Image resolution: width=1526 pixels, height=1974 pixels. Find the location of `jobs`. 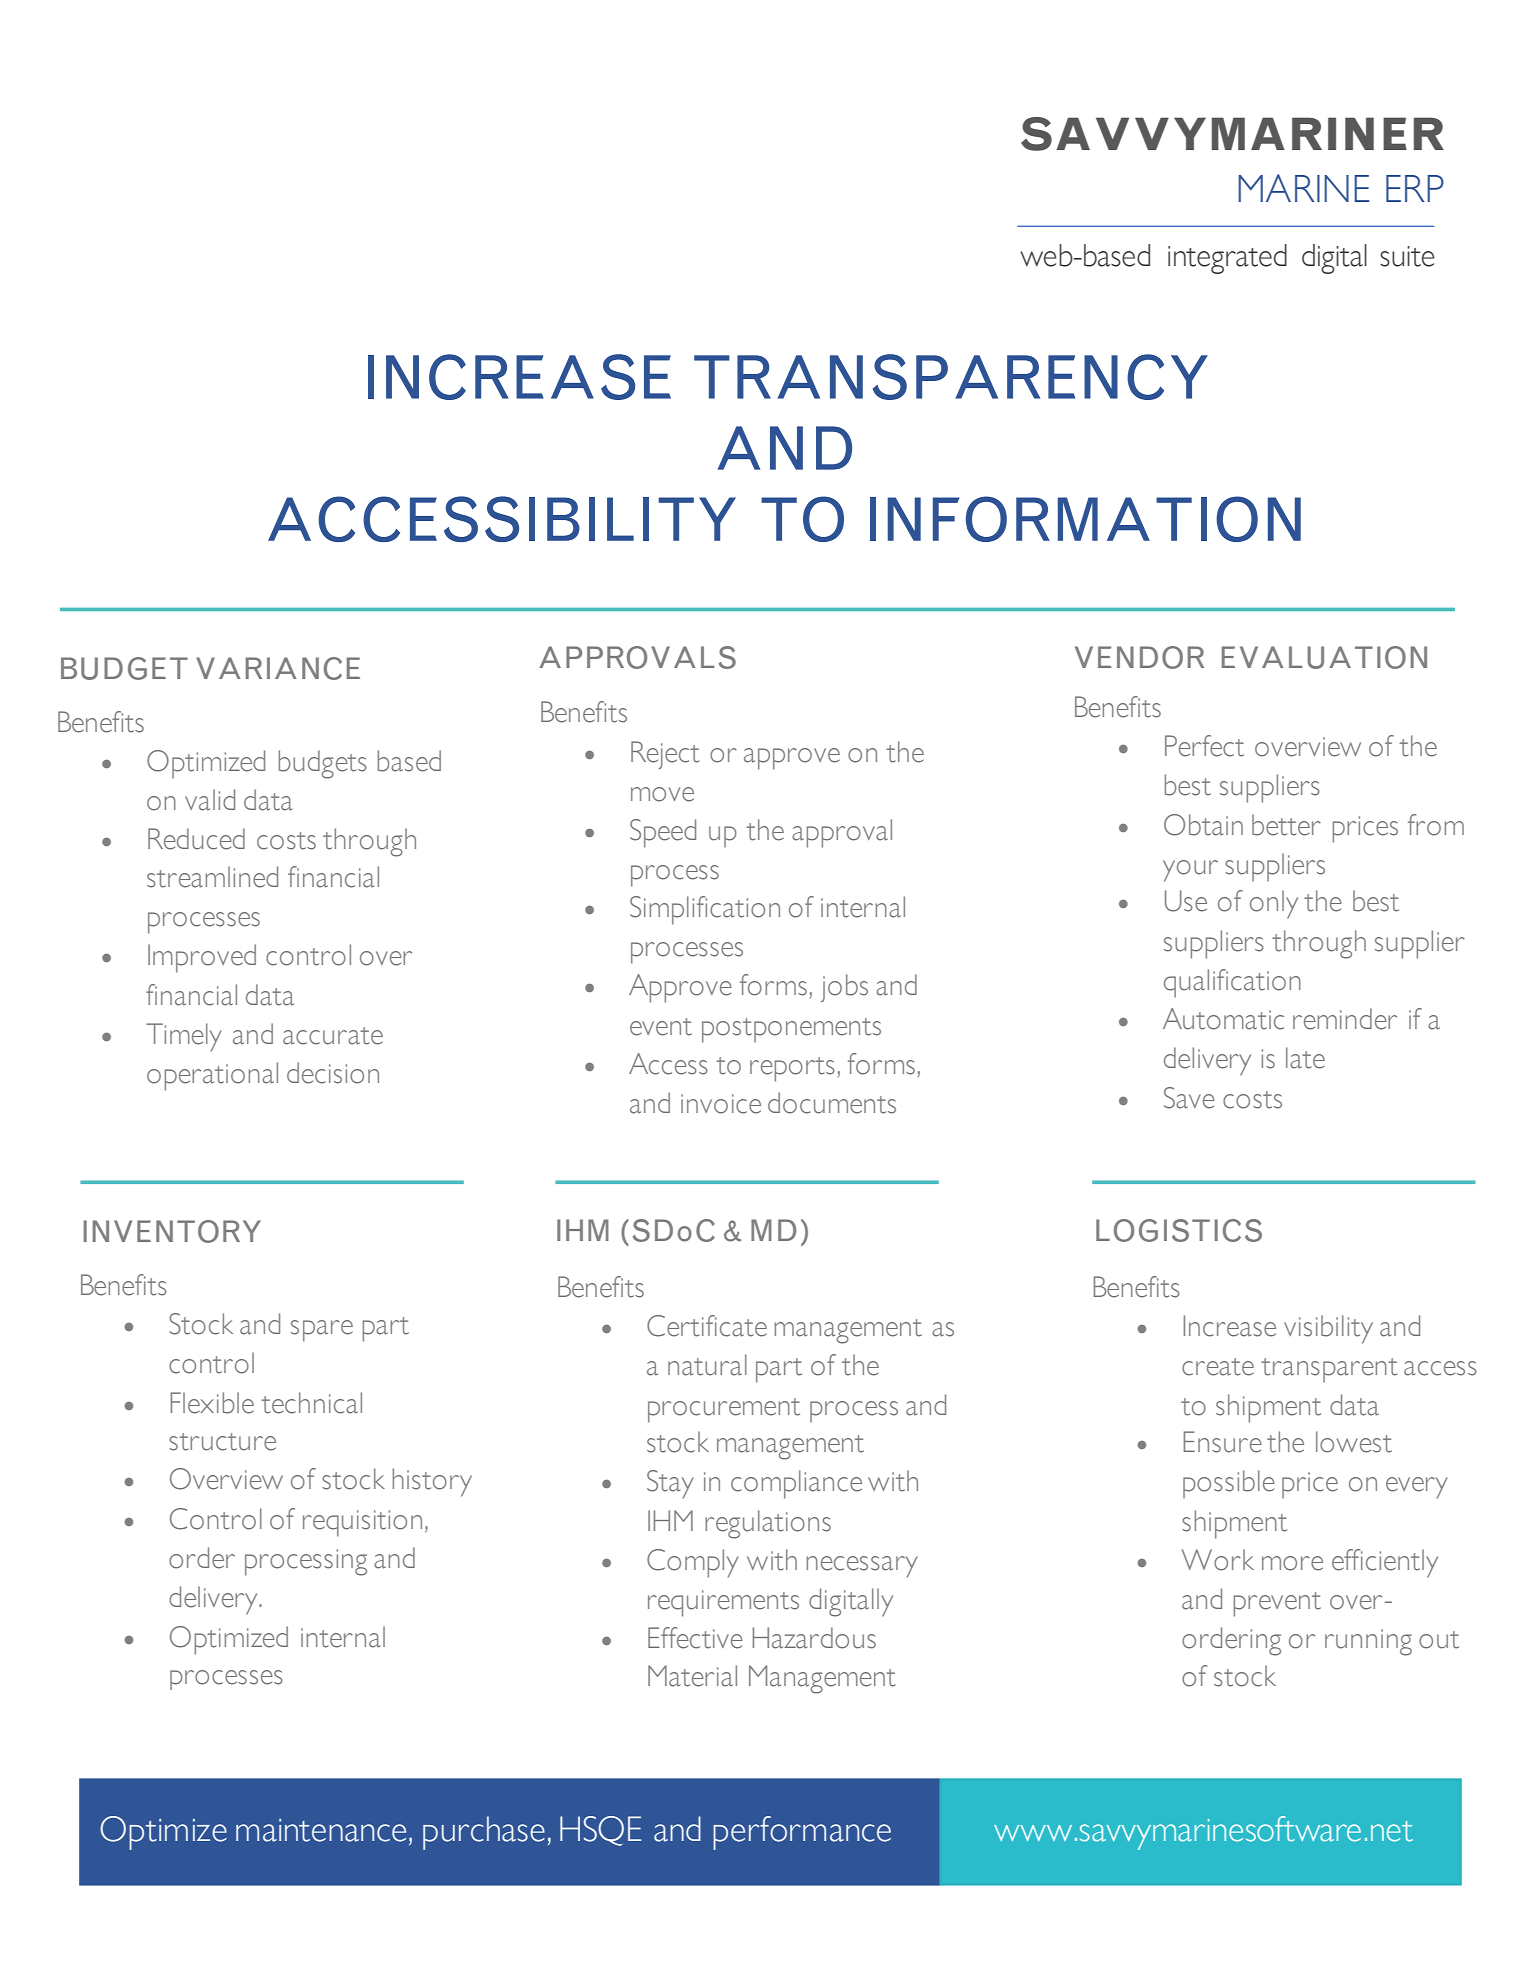

jobs is located at coordinates (844, 988).
